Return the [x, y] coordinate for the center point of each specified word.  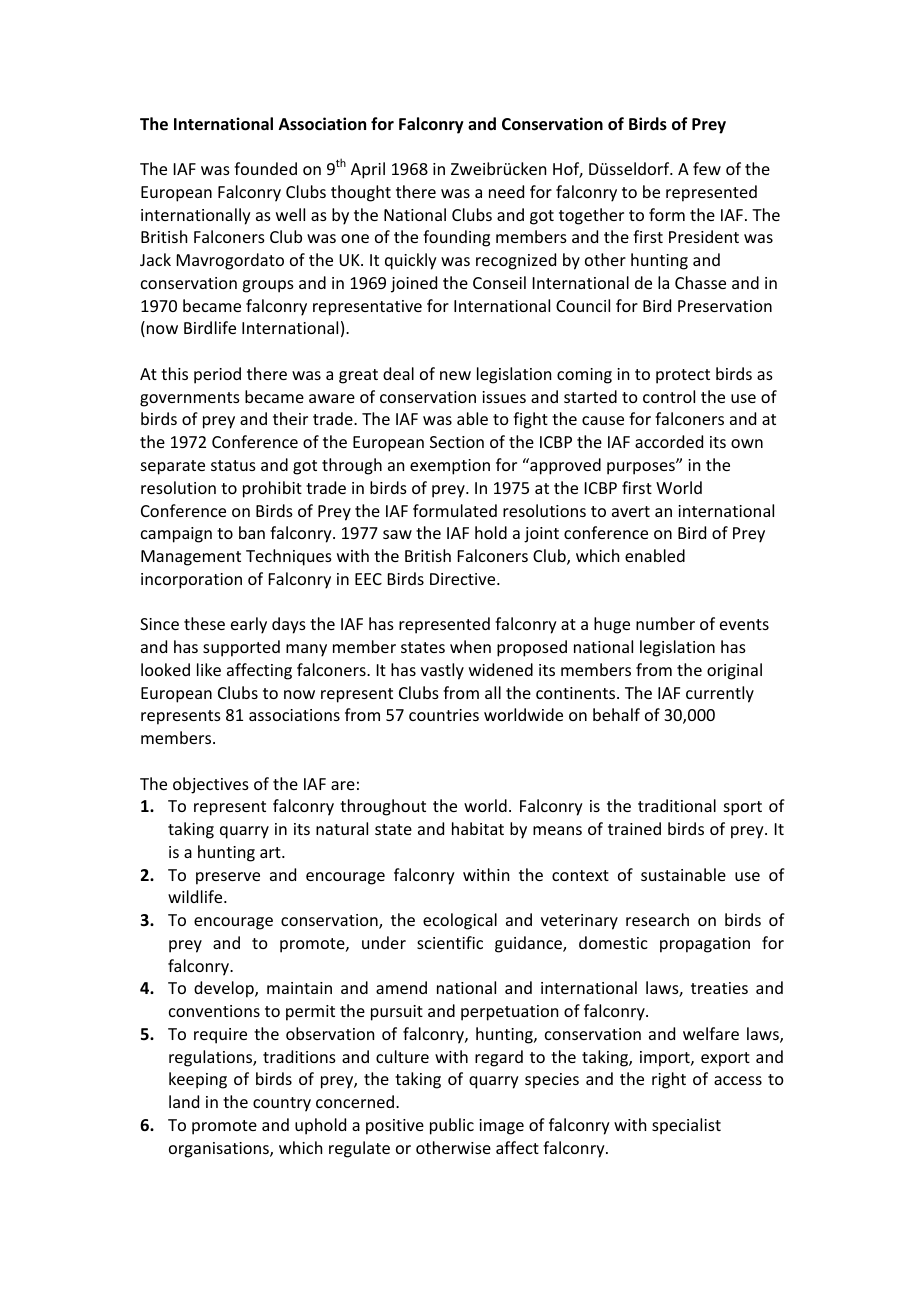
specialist [686, 1126]
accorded [669, 441]
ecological [460, 921]
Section [457, 442]
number [665, 623]
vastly [442, 671]
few [707, 168]
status [233, 465]
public [452, 1126]
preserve [228, 878]
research [657, 919]
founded [265, 168]
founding [456, 238]
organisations [220, 1150]
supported [241, 648]
